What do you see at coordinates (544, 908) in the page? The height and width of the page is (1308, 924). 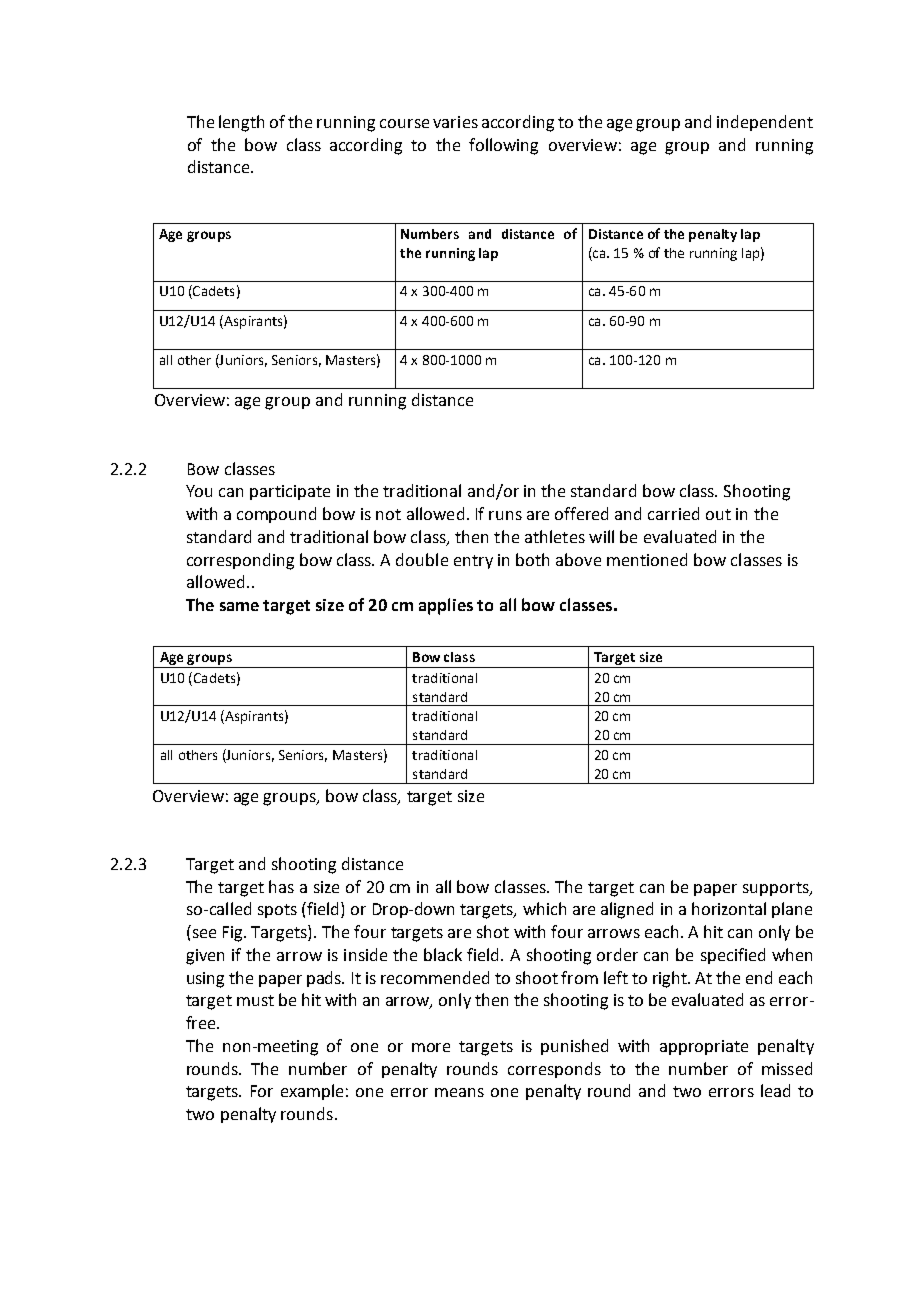 I see `which` at bounding box center [544, 908].
